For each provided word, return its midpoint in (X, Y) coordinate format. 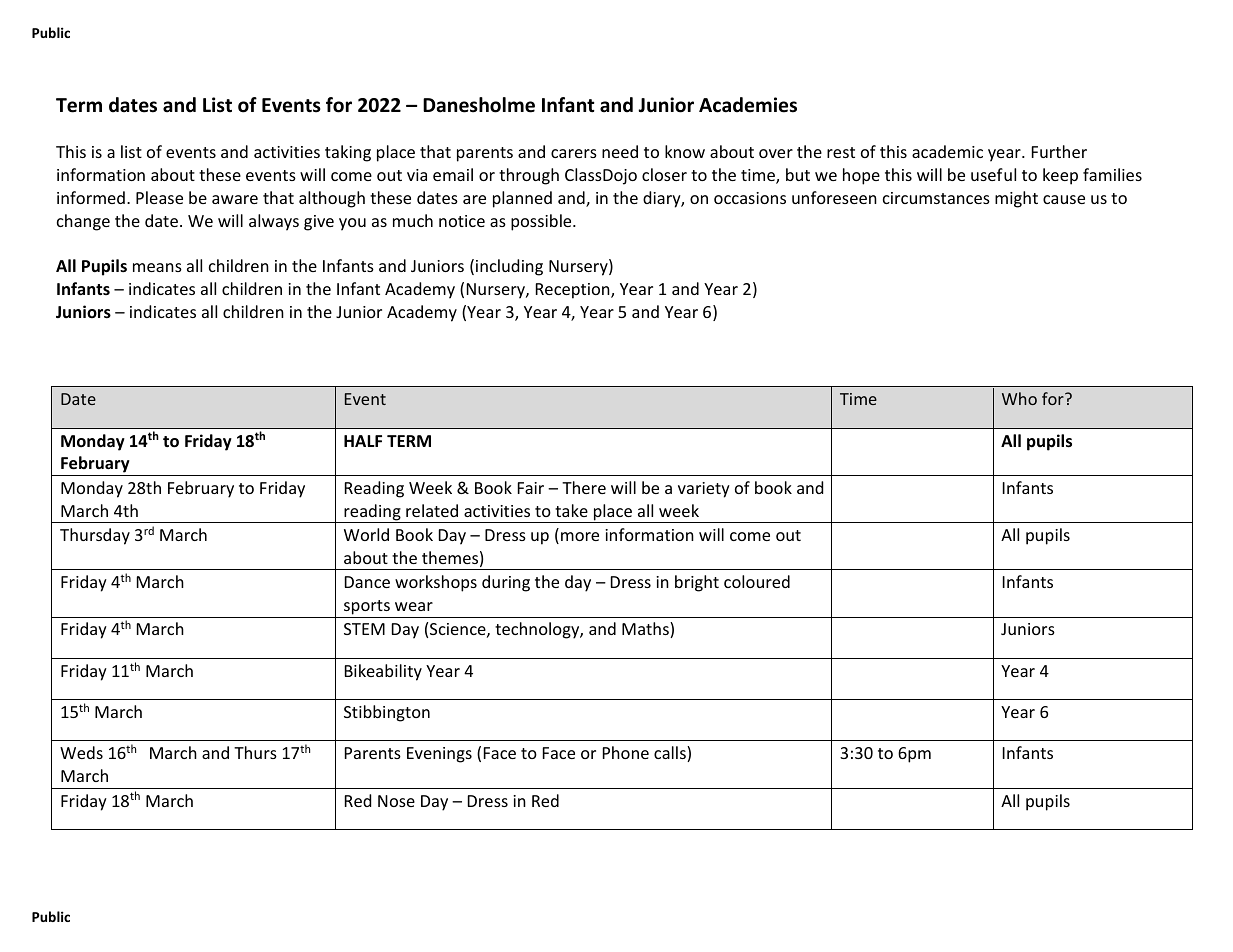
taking (348, 153)
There (584, 487)
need (620, 151)
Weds (81, 752)
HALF (363, 441)
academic (947, 151)
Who (1019, 398)
